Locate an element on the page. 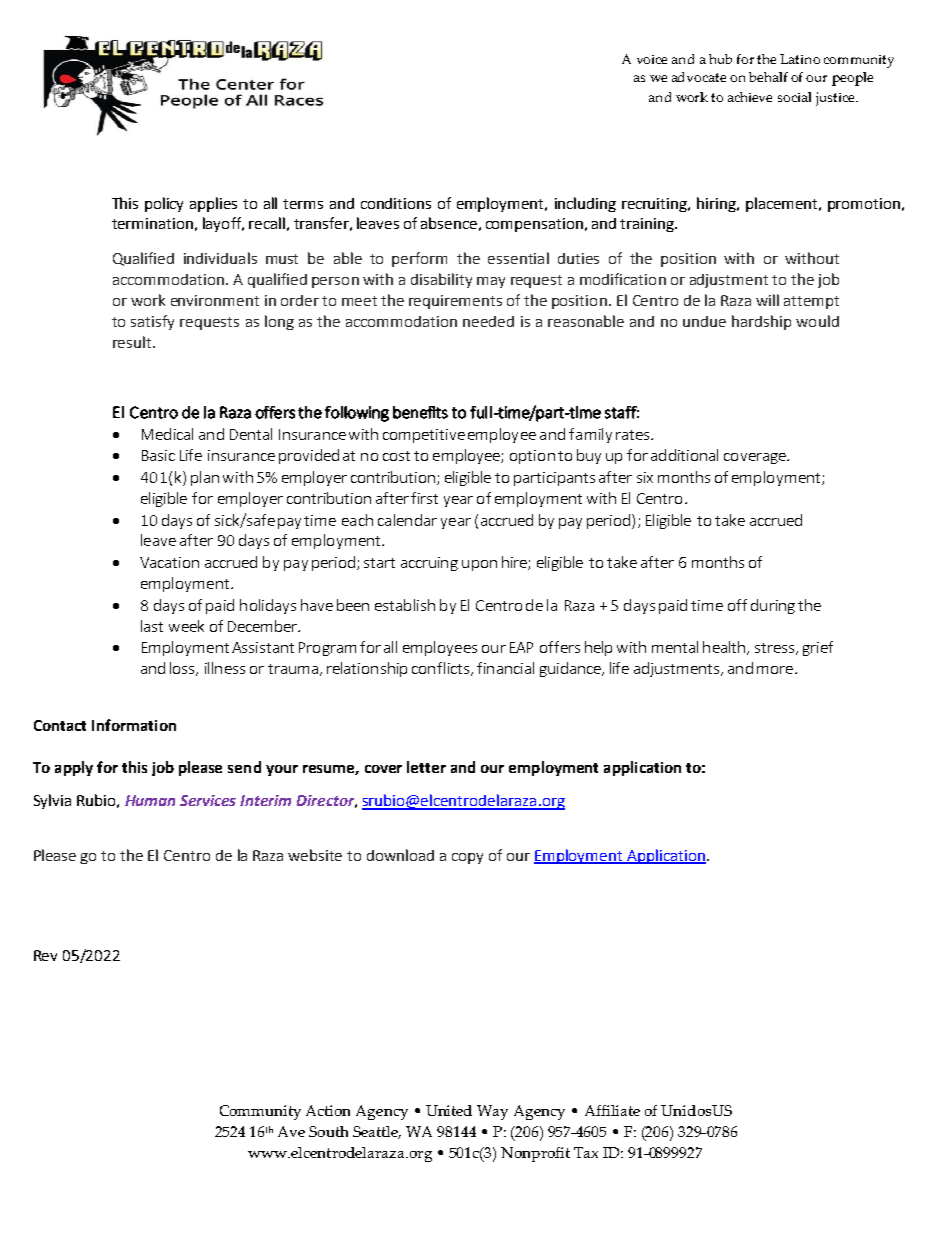  copy is located at coordinates (467, 858).
